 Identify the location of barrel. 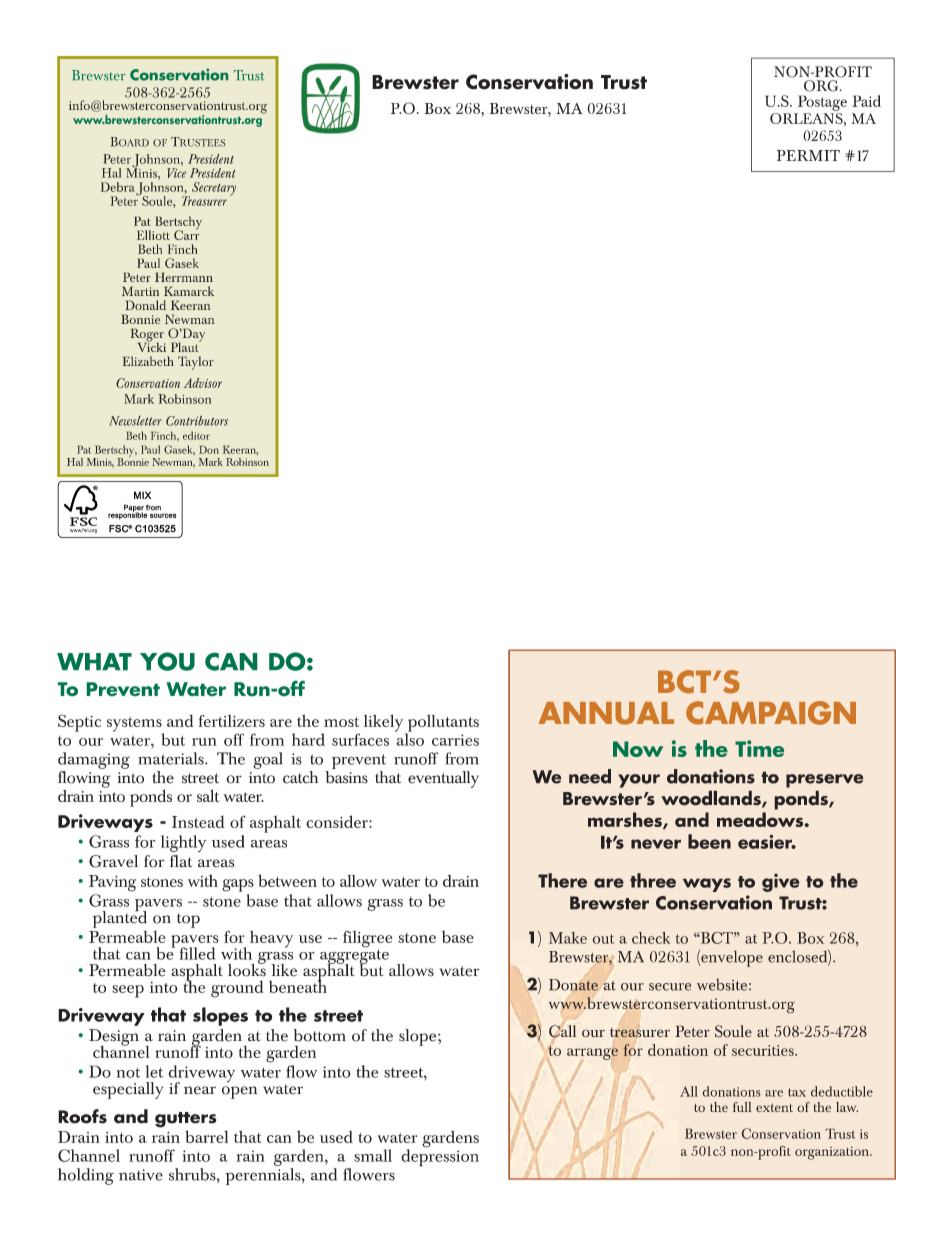
(206, 1136).
